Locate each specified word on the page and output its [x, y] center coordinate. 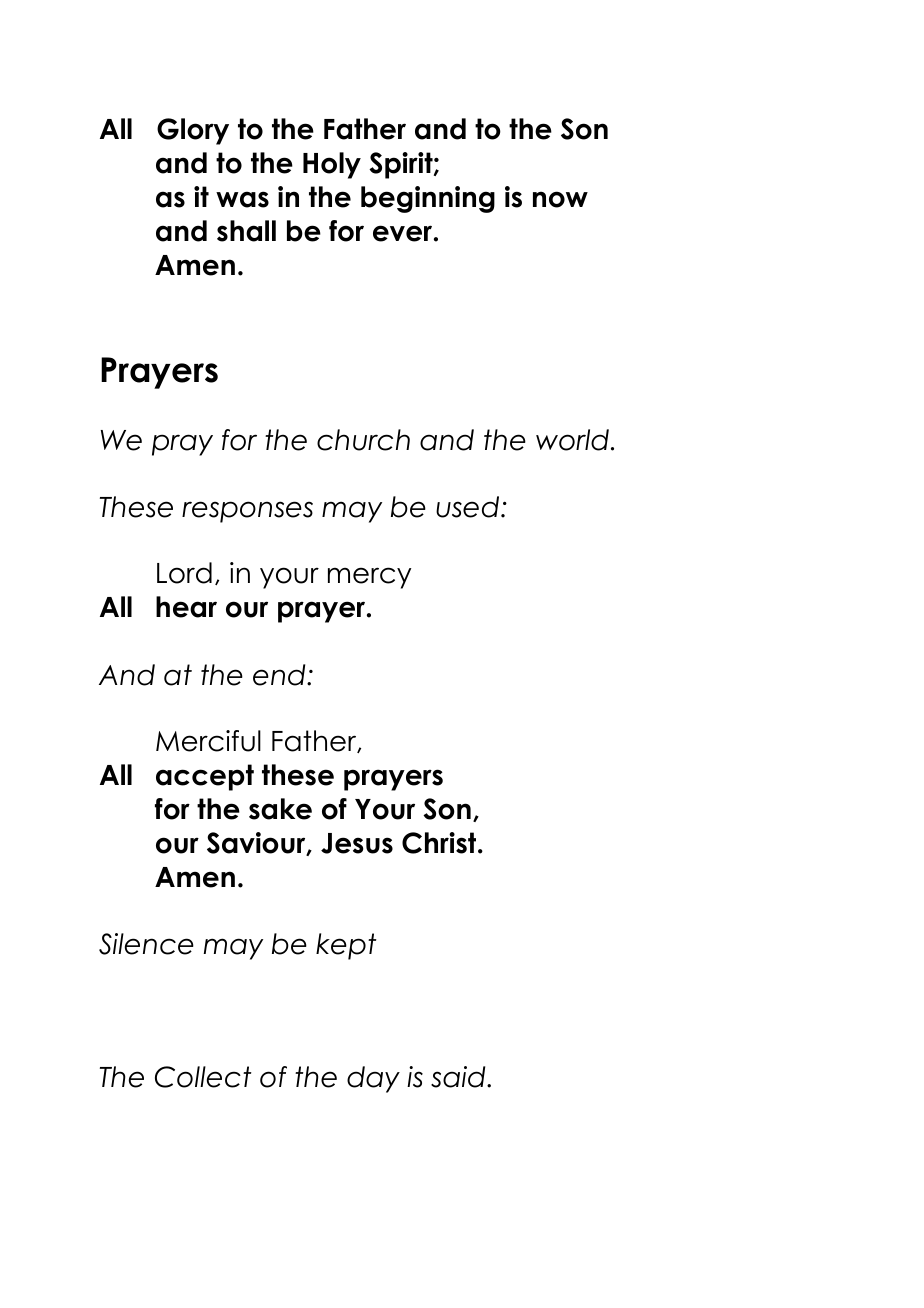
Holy [332, 165]
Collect [203, 1077]
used [469, 507]
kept [346, 946]
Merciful [208, 741]
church [363, 440]
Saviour [257, 844]
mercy [369, 578]
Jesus [357, 843]
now [560, 199]
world [572, 440]
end [280, 675]
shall [246, 231]
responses [247, 512]
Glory [193, 131]
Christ [440, 843]
